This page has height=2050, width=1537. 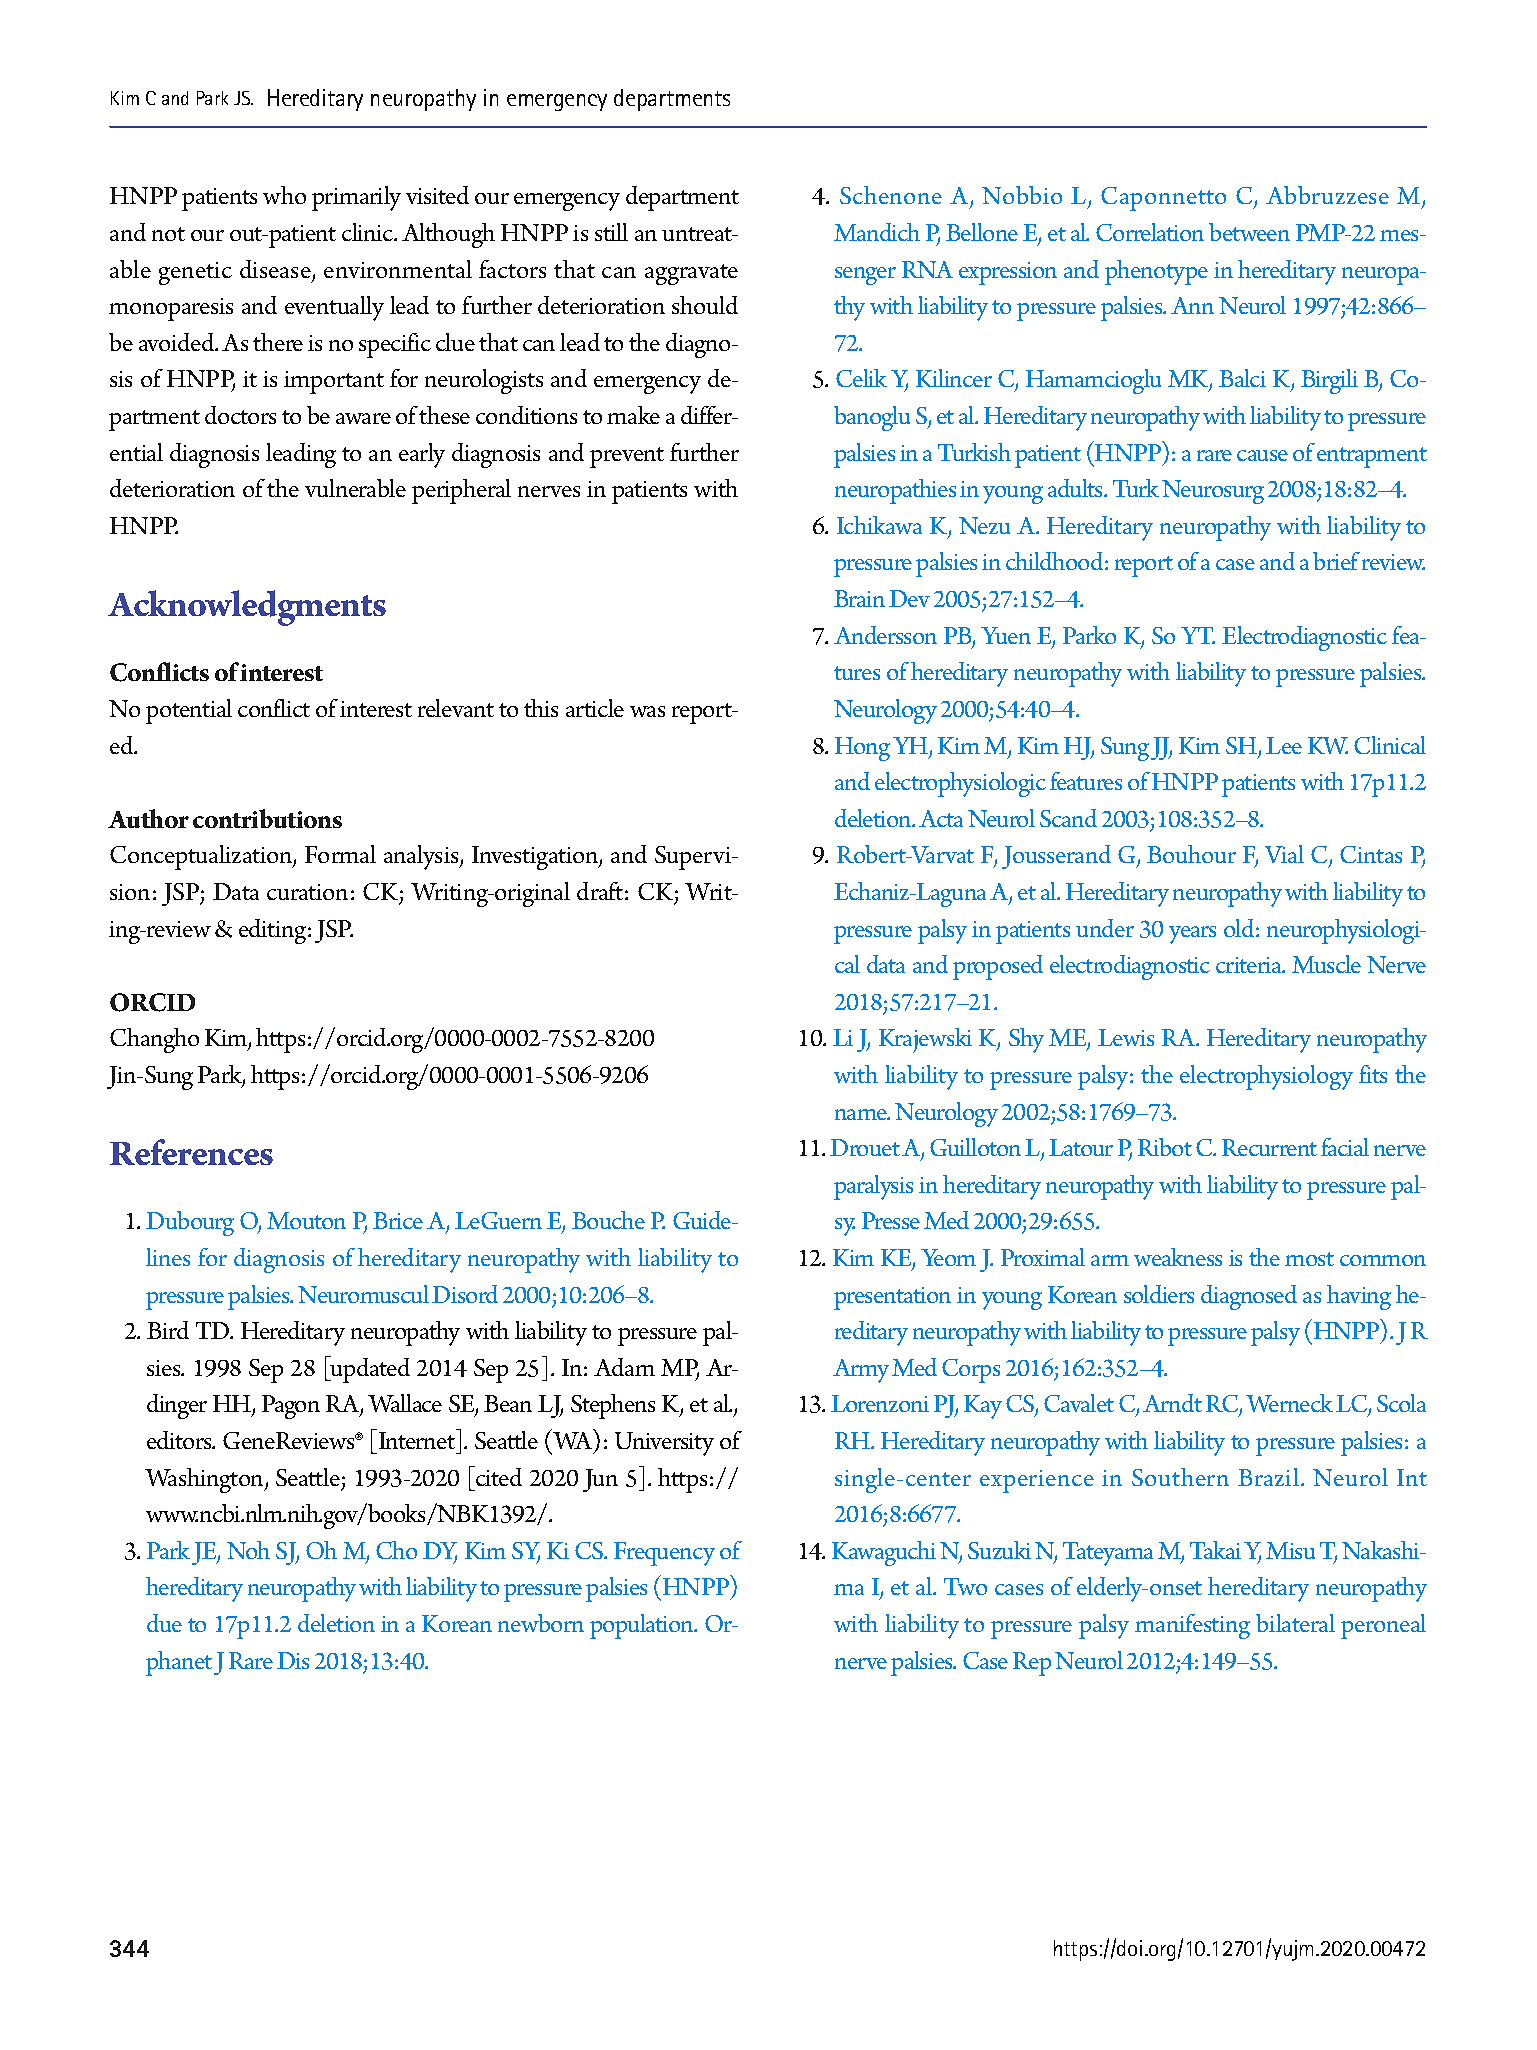 I want to click on between, so click(x=1249, y=232).
